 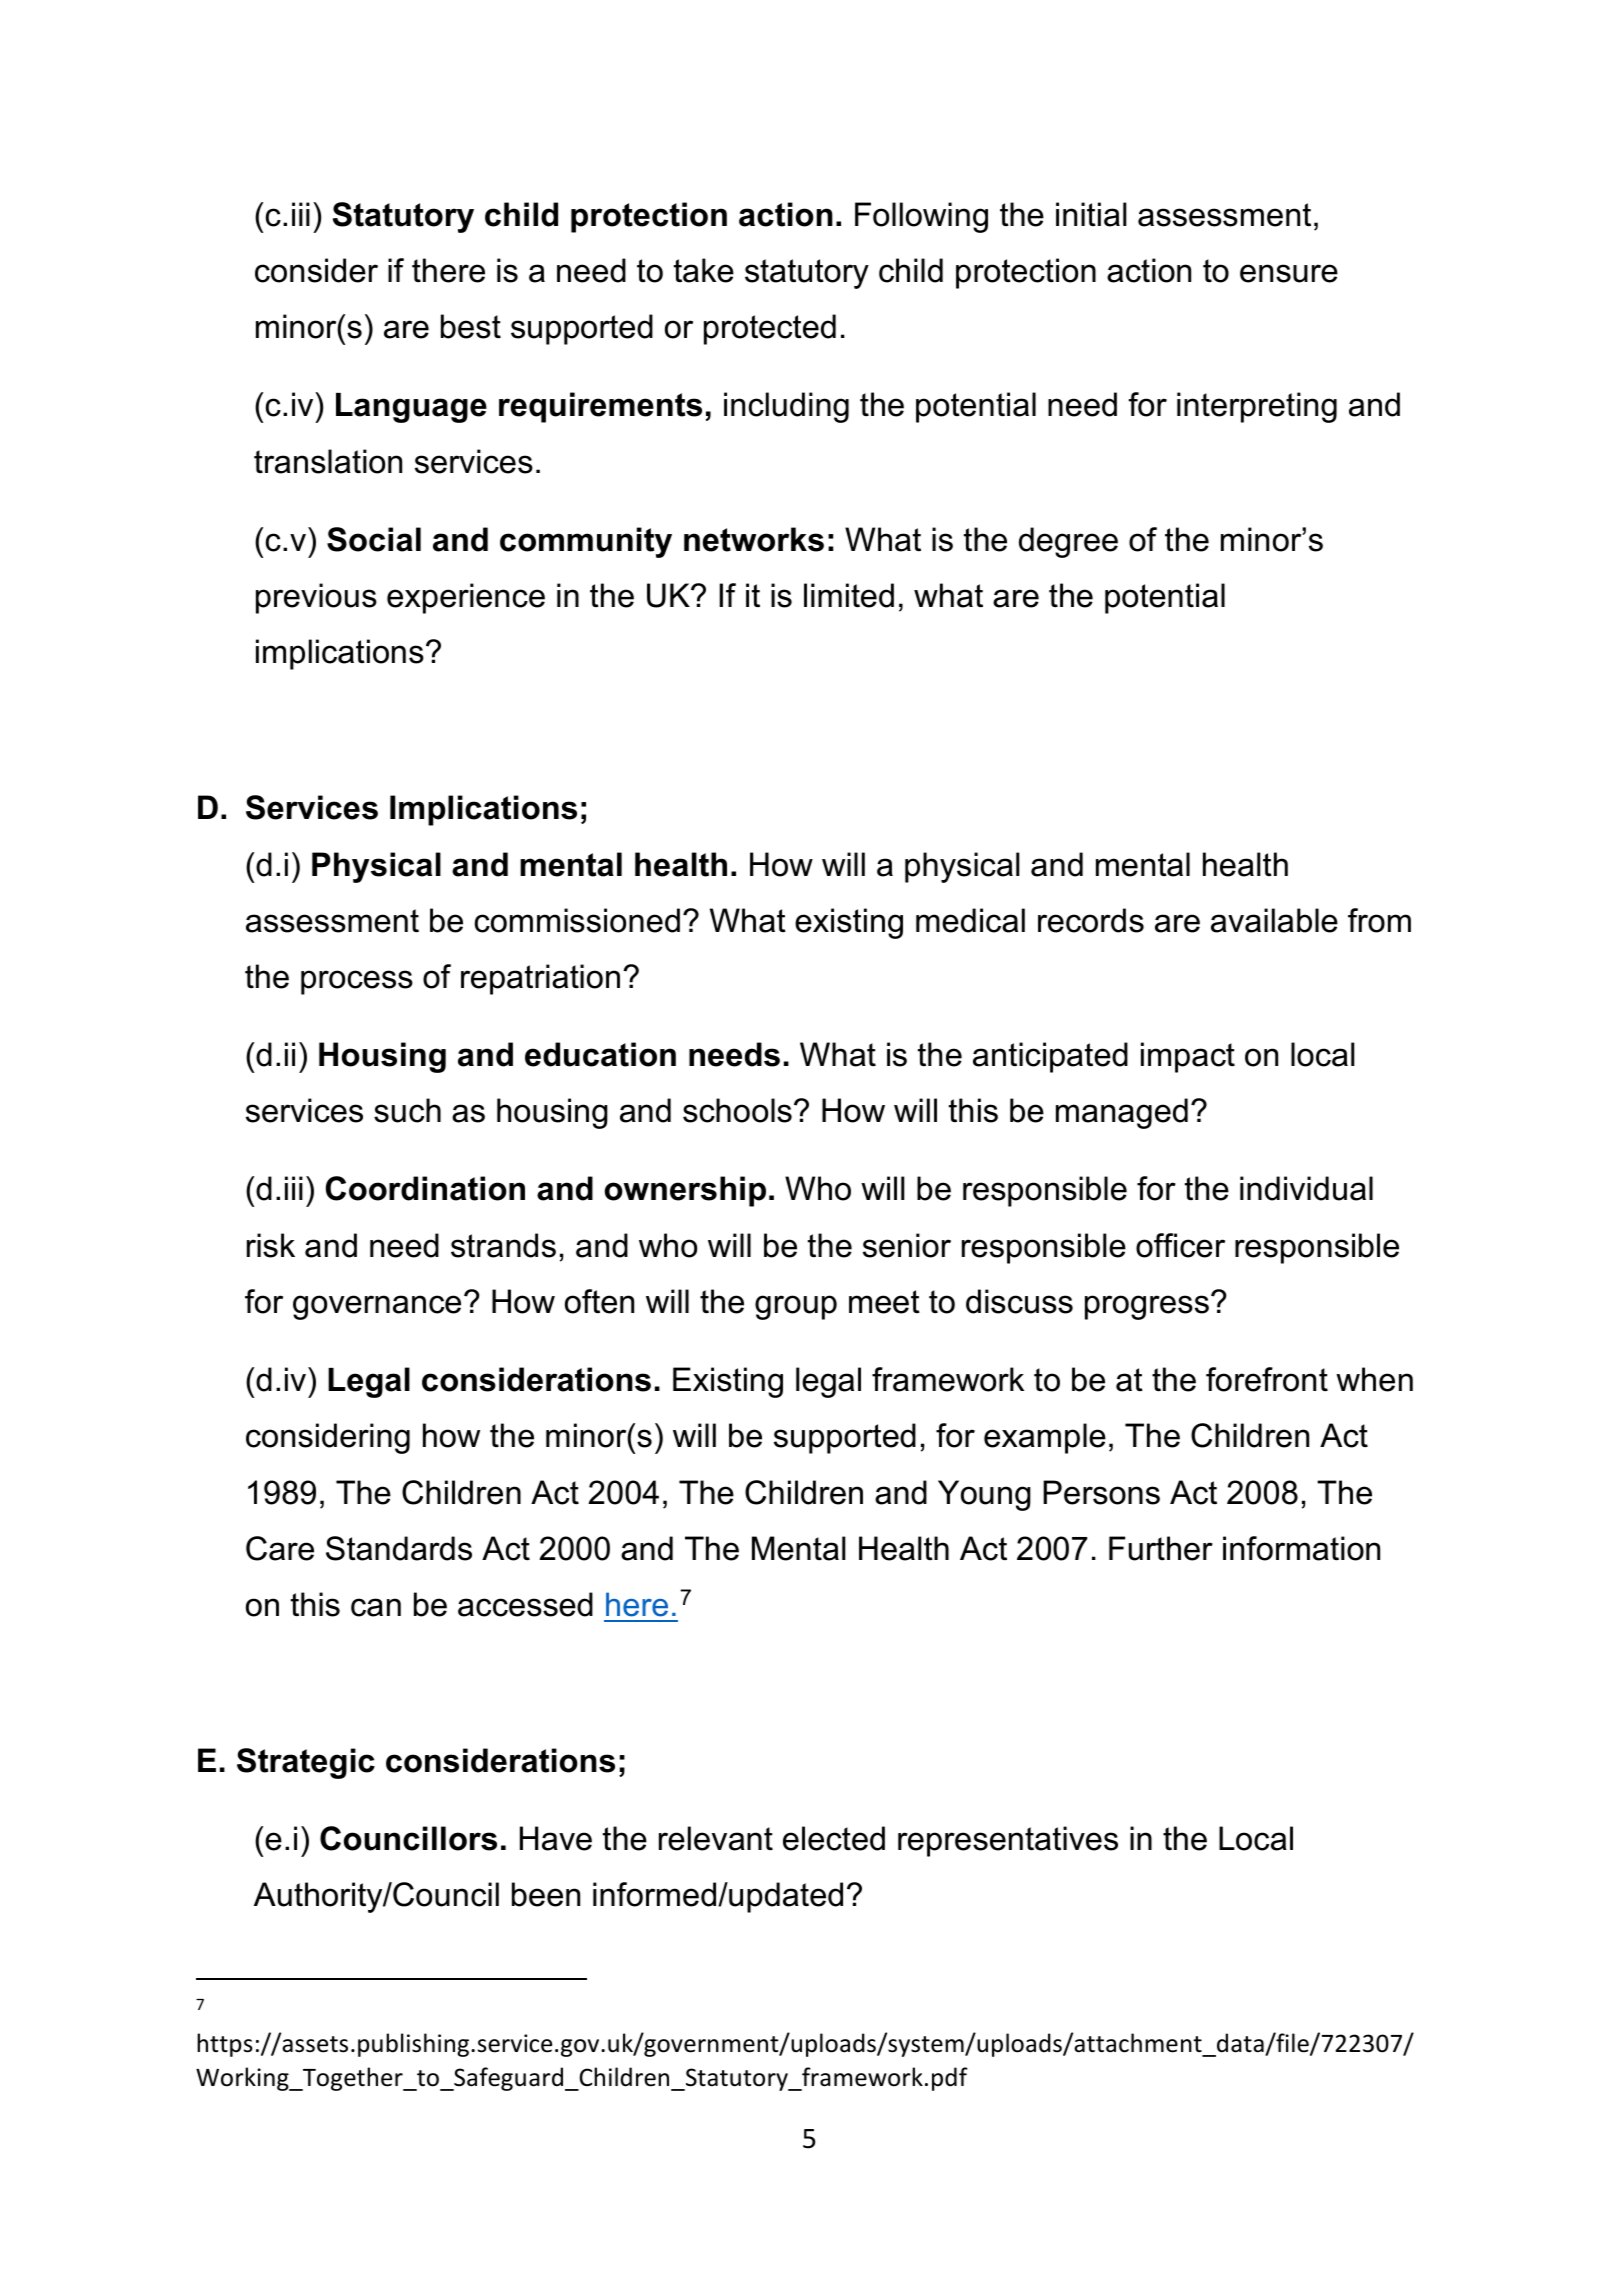 I want to click on Strategic, so click(x=306, y=1763).
